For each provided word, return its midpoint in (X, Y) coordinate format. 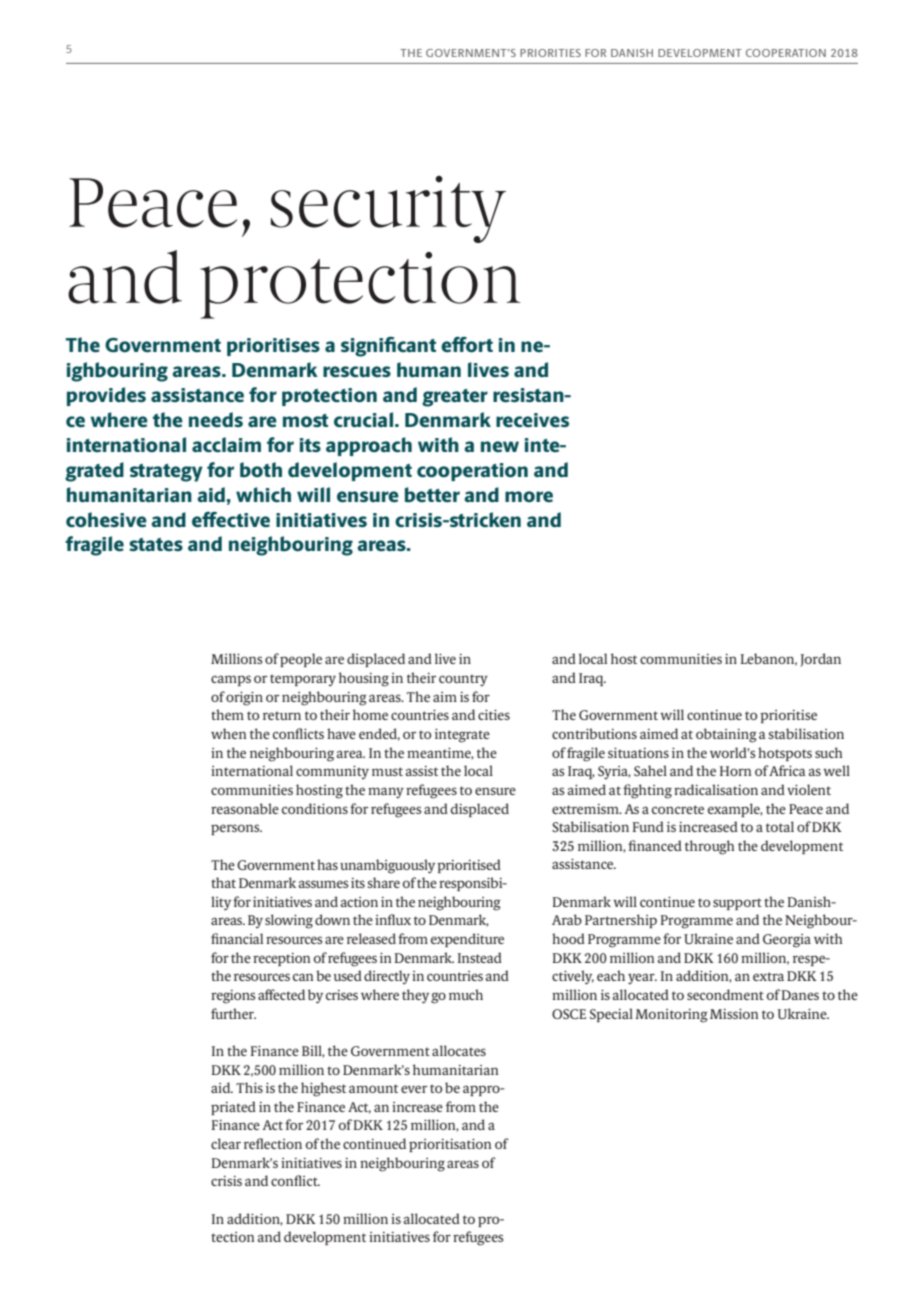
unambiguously (387, 866)
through (709, 847)
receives (532, 420)
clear (226, 1143)
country (463, 680)
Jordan (820, 660)
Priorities (550, 53)
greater (455, 398)
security (388, 209)
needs (216, 419)
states (156, 544)
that (223, 882)
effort (467, 344)
